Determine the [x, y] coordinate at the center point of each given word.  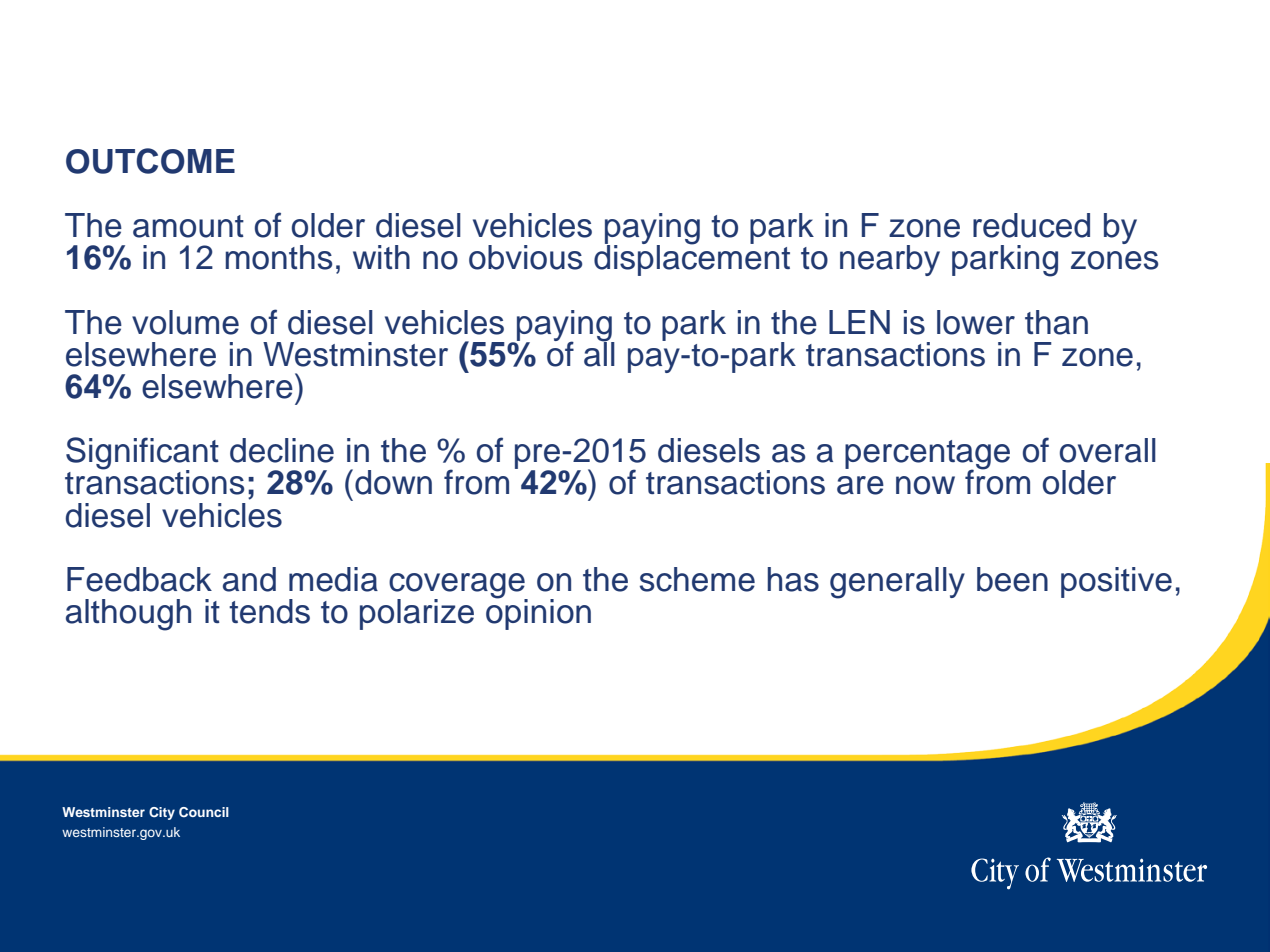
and [249, 579]
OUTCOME [150, 161]
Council [204, 812]
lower [976, 322]
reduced [1031, 225]
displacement [692, 259]
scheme [697, 579]
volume [185, 322]
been [1012, 579]
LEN [859, 322]
